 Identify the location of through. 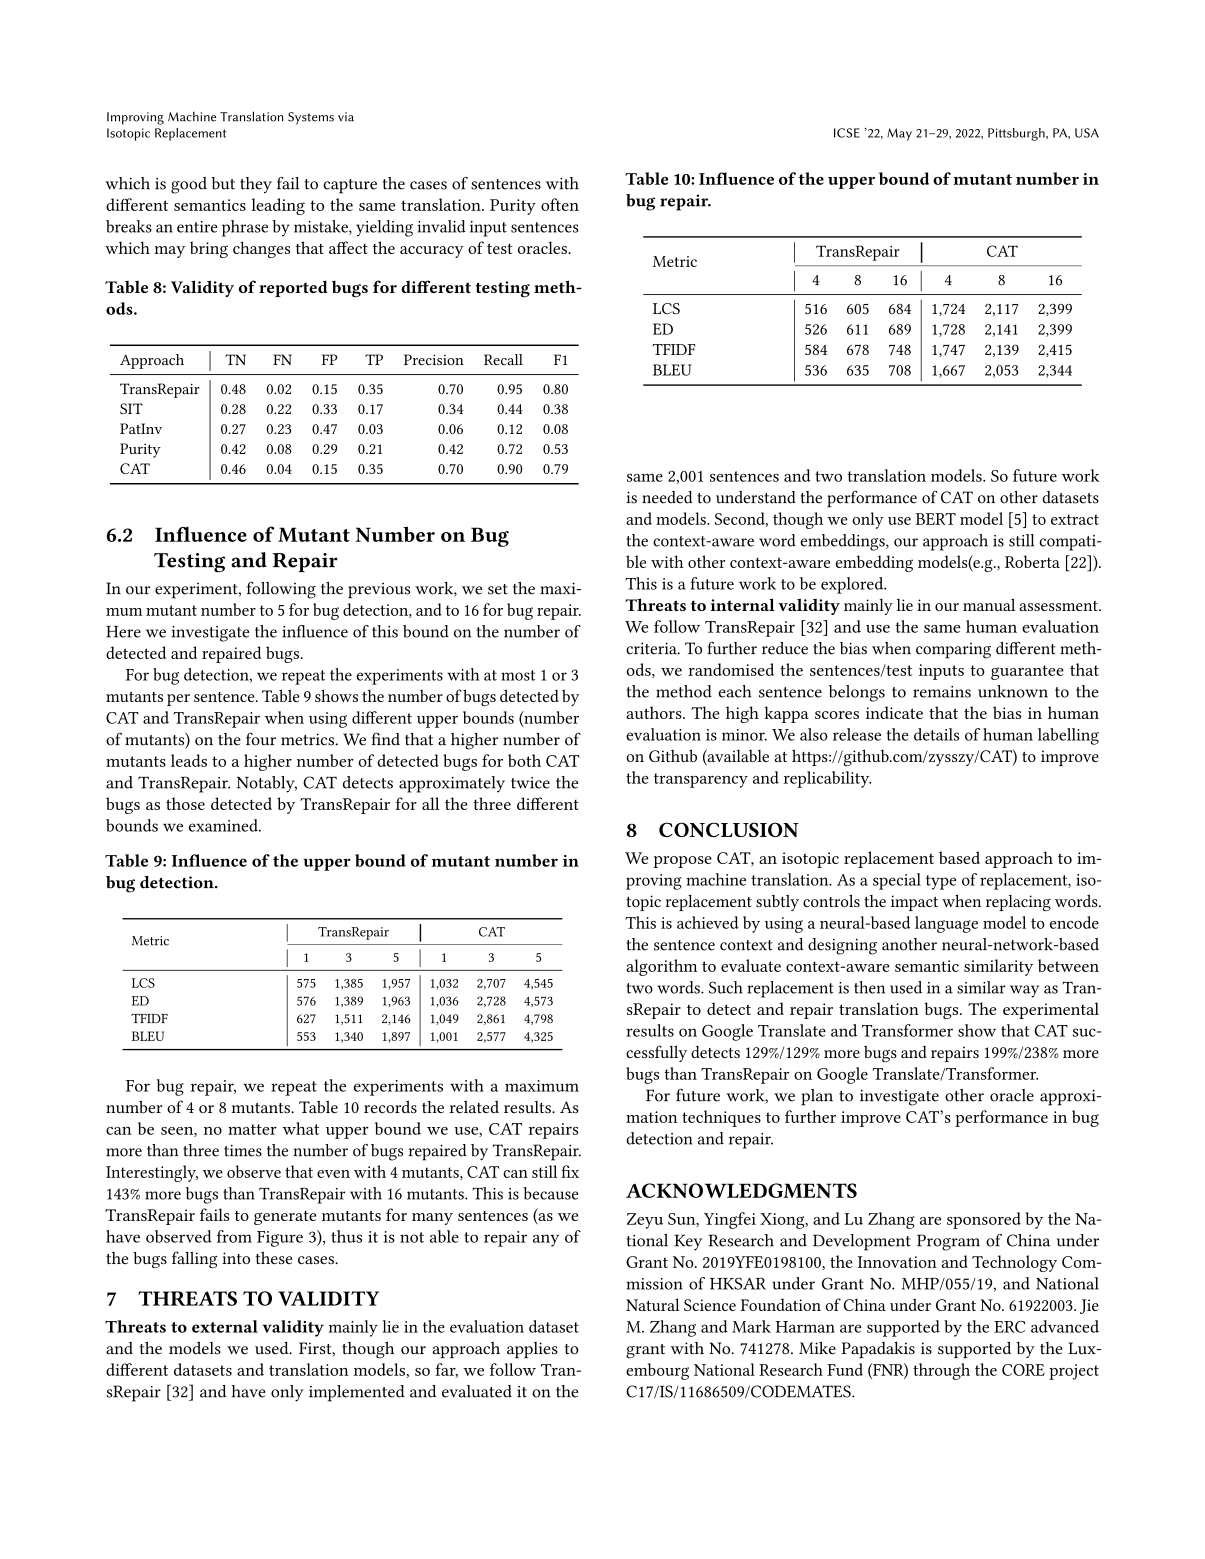
(941, 1371).
